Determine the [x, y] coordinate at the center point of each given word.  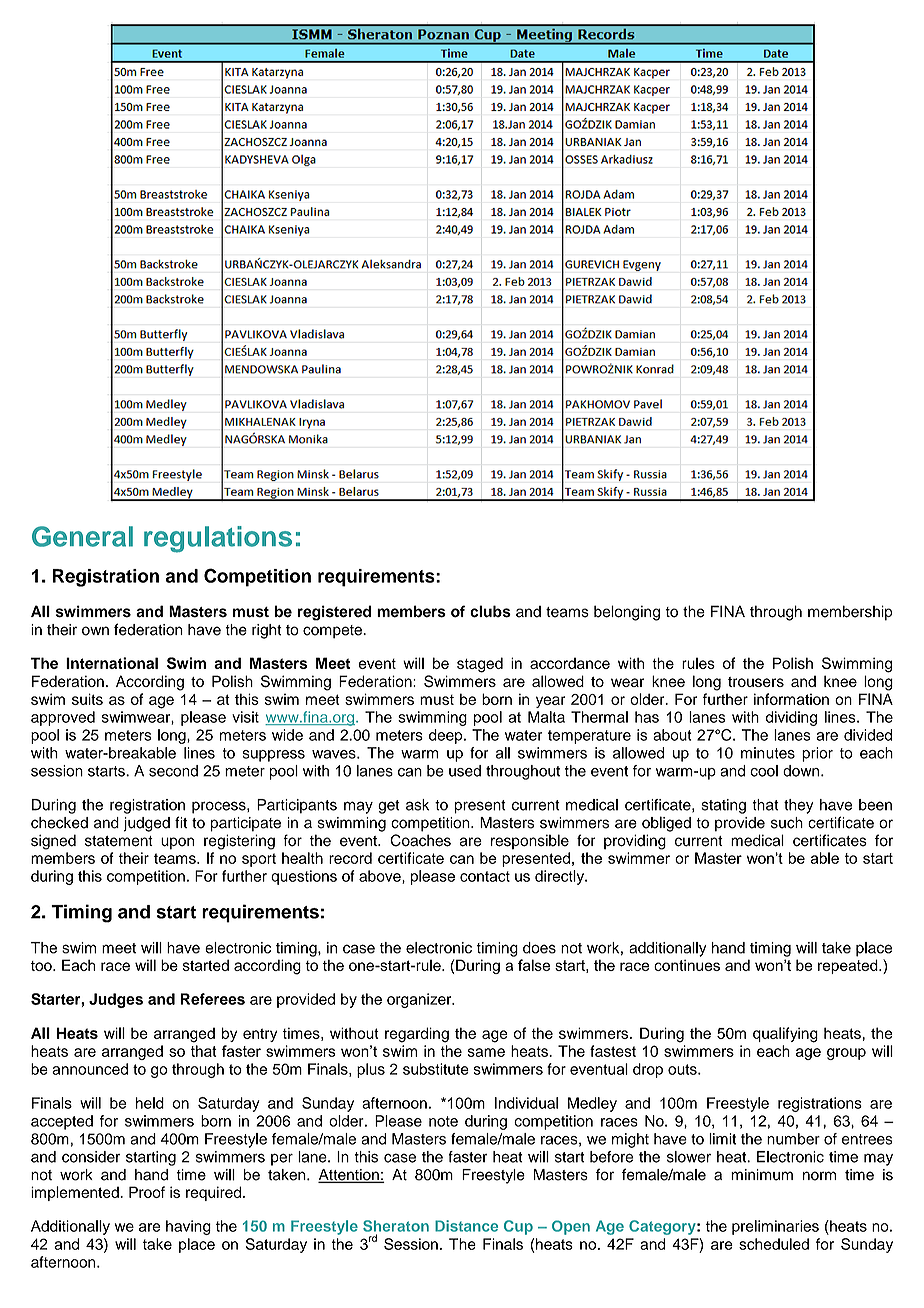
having [188, 1227]
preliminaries [775, 1227]
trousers [756, 682]
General [82, 536]
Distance [466, 1226]
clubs [490, 611]
